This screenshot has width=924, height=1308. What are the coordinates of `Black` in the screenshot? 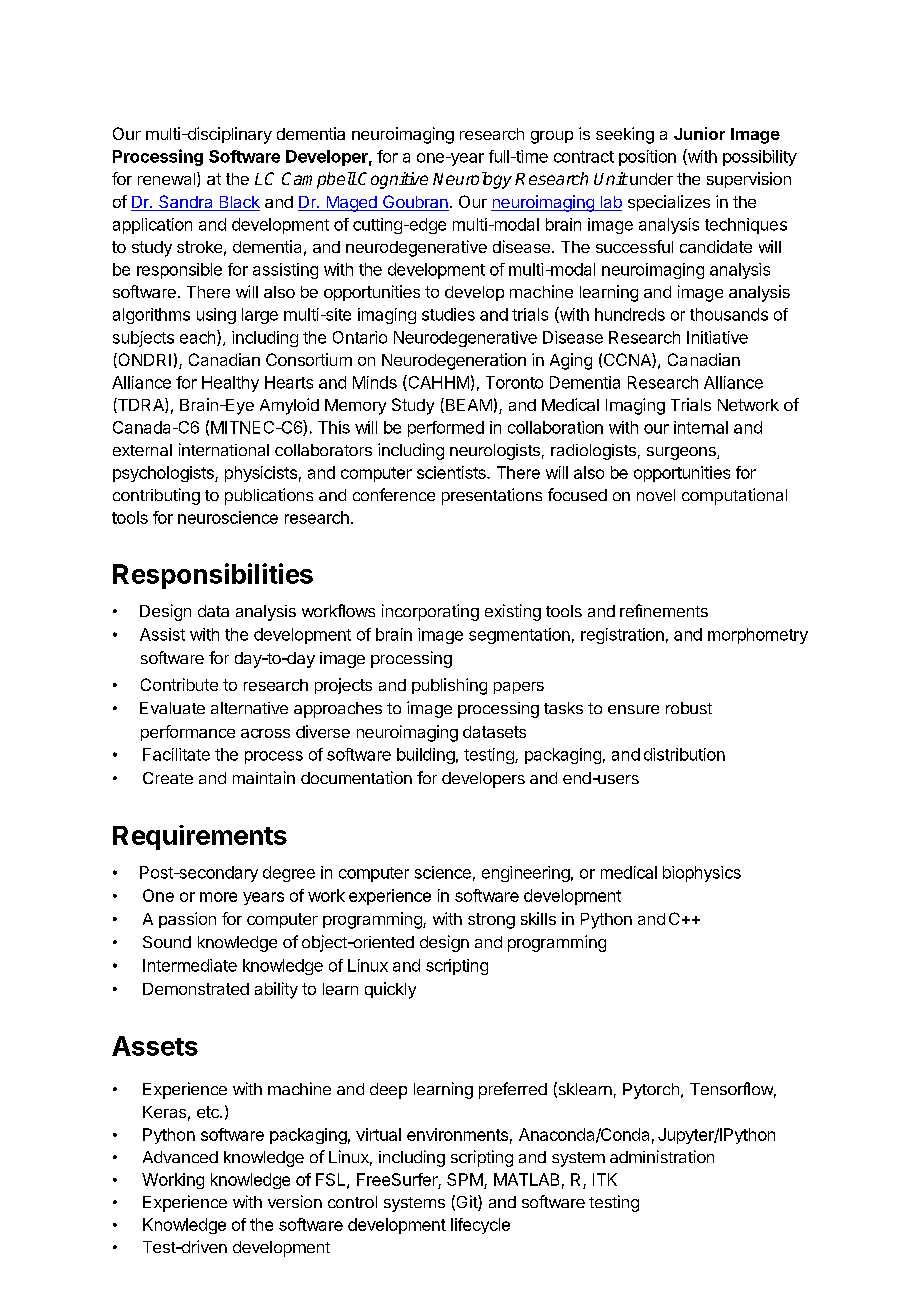 It's located at (238, 203).
